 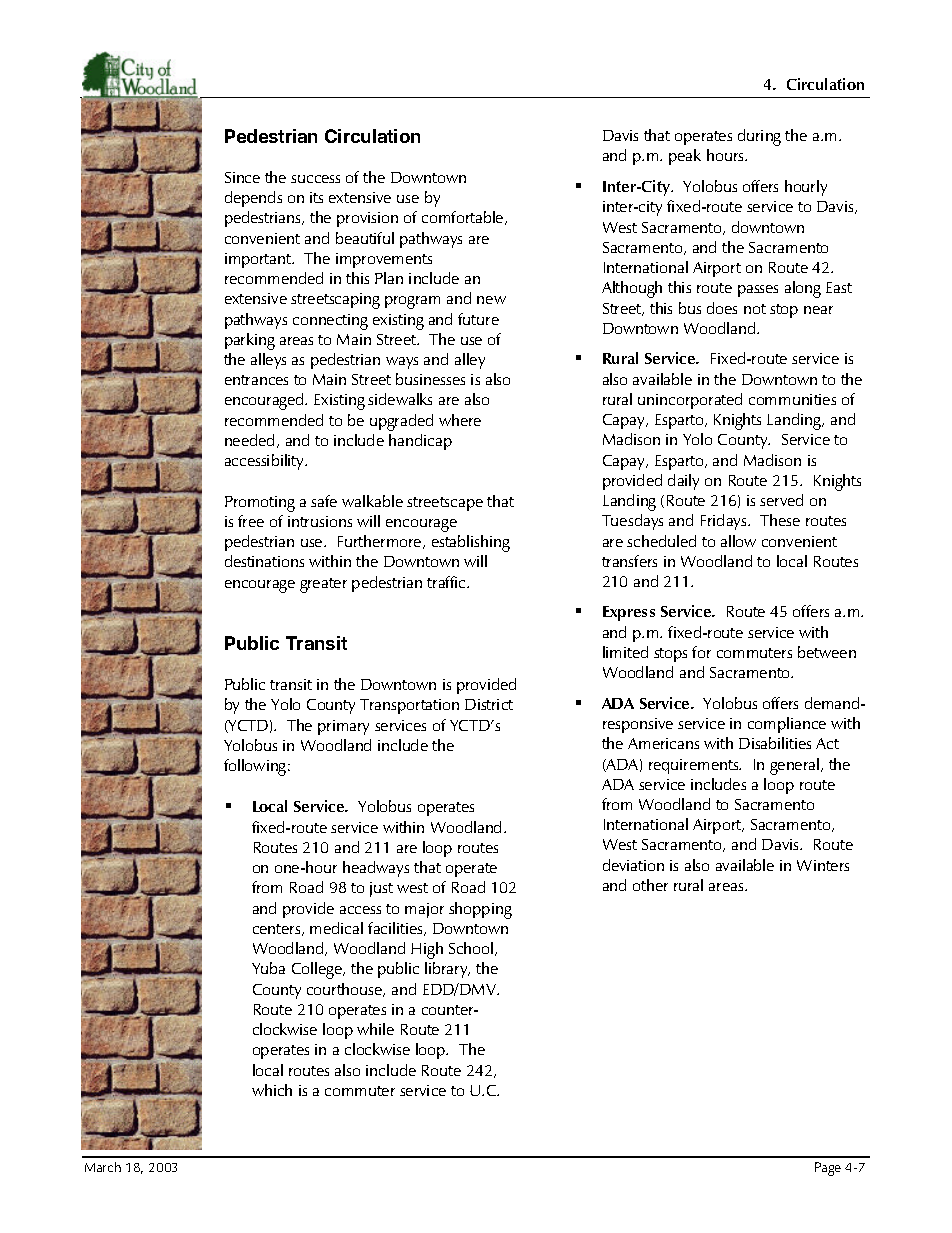 What do you see at coordinates (375, 1029) in the page?
I see `while` at bounding box center [375, 1029].
